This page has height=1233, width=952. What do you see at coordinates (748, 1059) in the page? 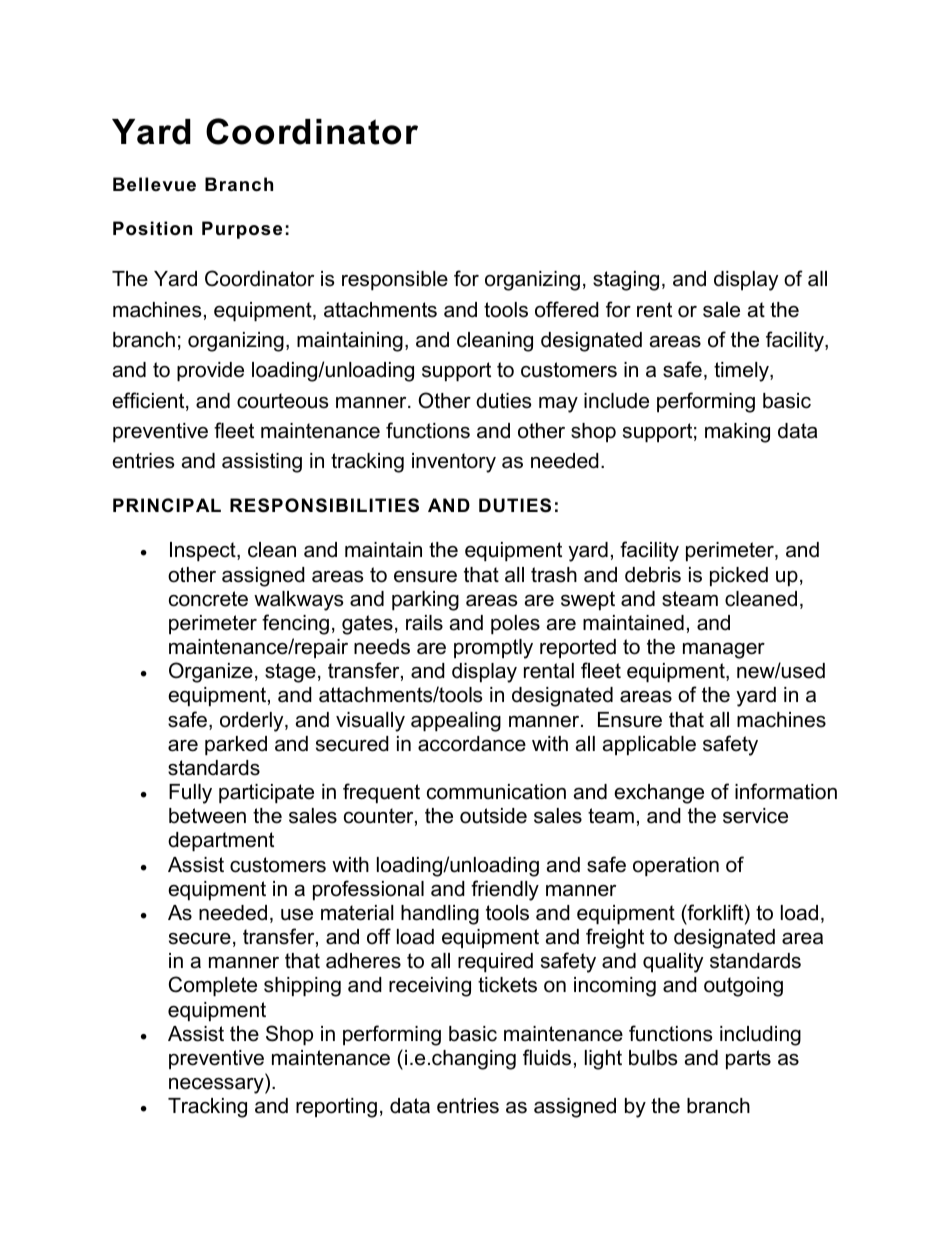
I see `parts` at bounding box center [748, 1059].
